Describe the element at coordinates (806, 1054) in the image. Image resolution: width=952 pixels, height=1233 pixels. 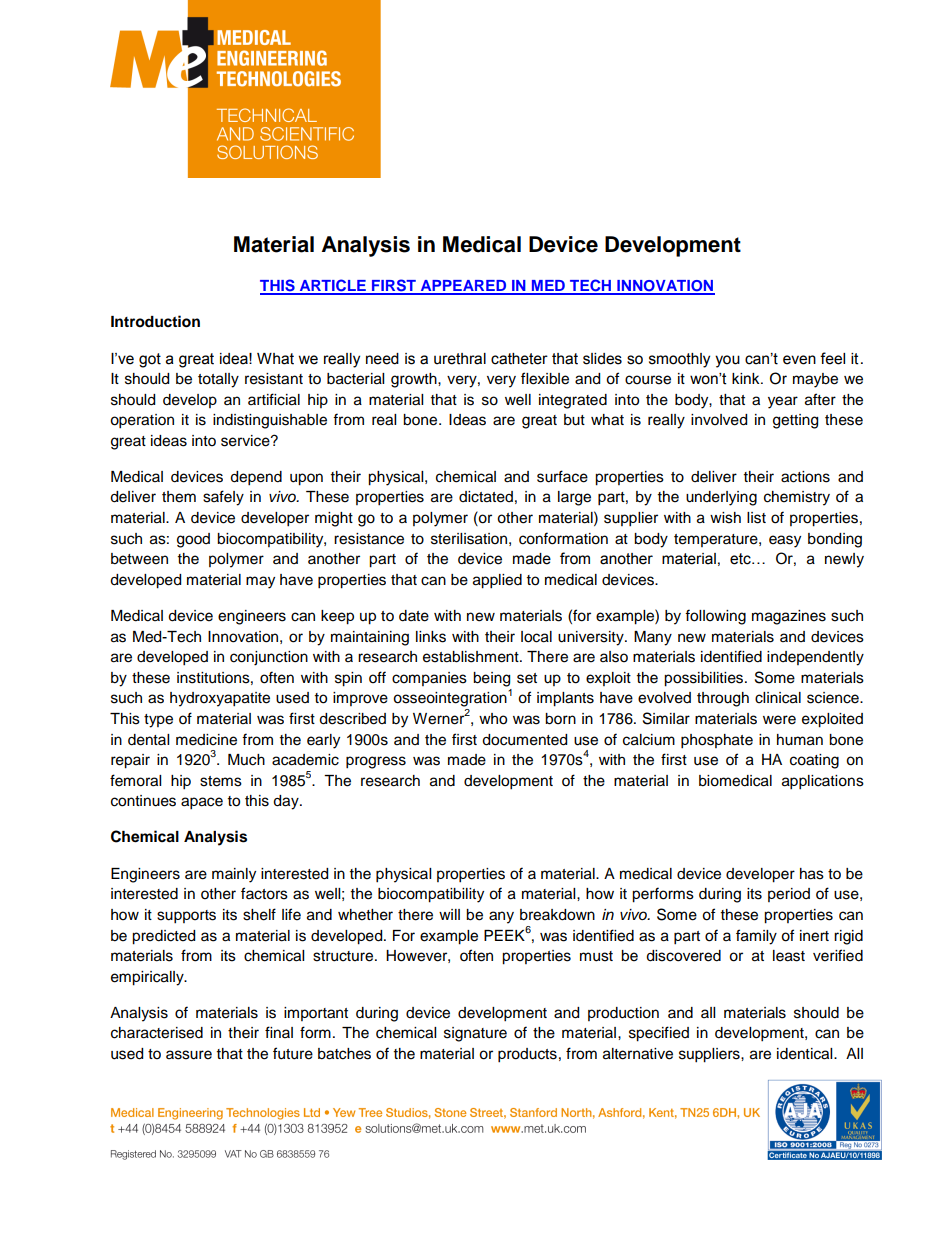
I see `identical` at that location.
